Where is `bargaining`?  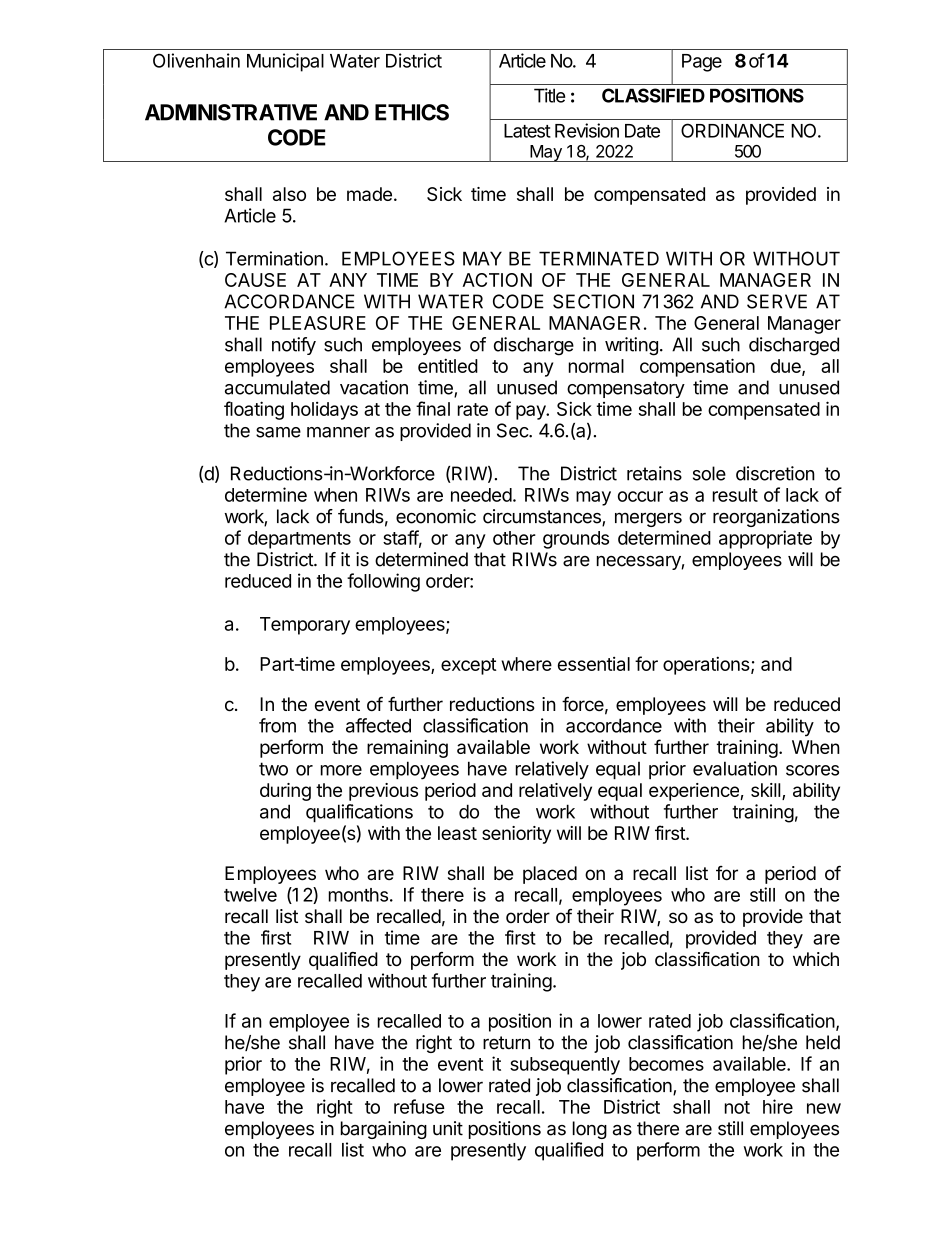 bargaining is located at coordinates (384, 1130).
